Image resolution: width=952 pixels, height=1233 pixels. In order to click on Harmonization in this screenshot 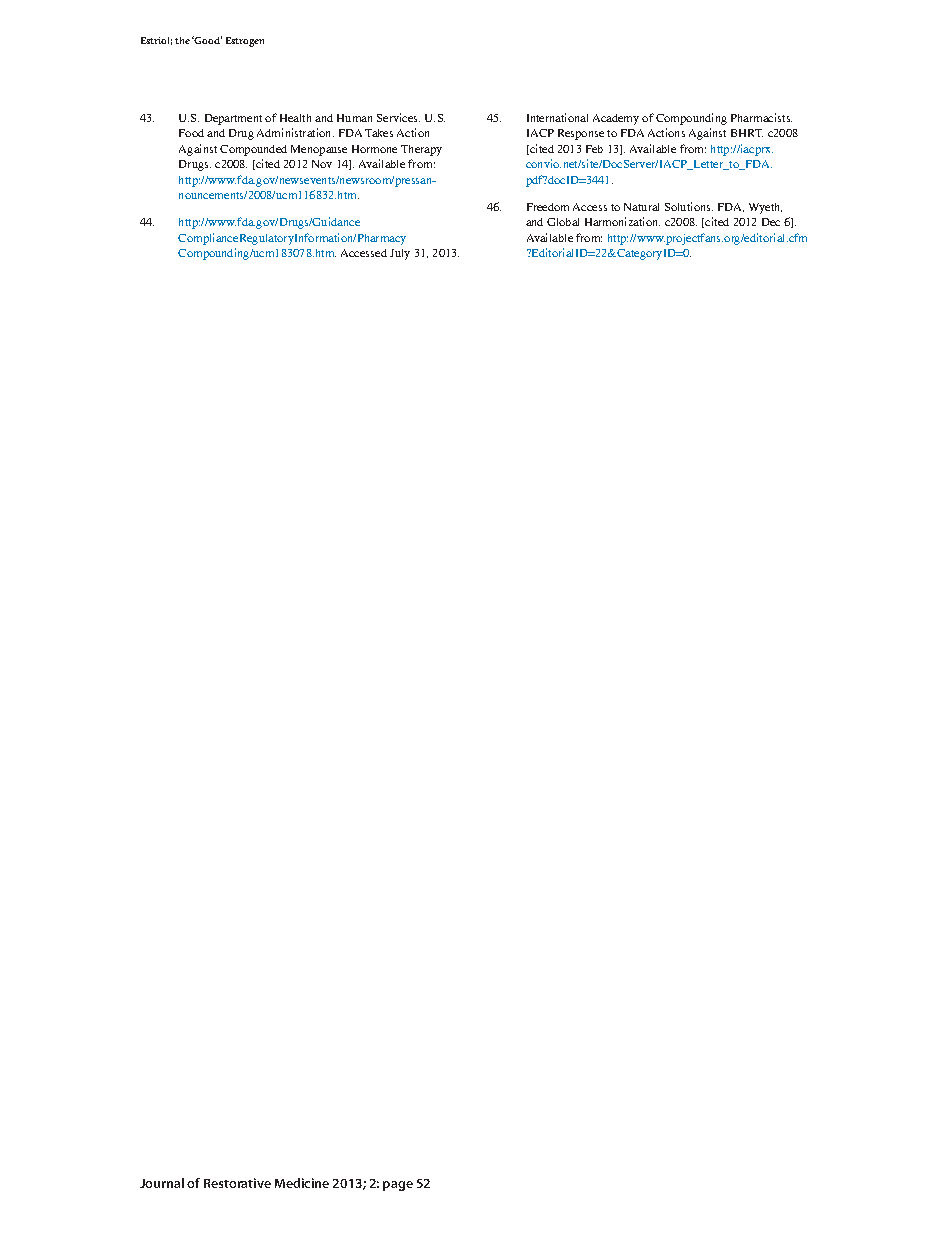, I will do `click(622, 221)`.
